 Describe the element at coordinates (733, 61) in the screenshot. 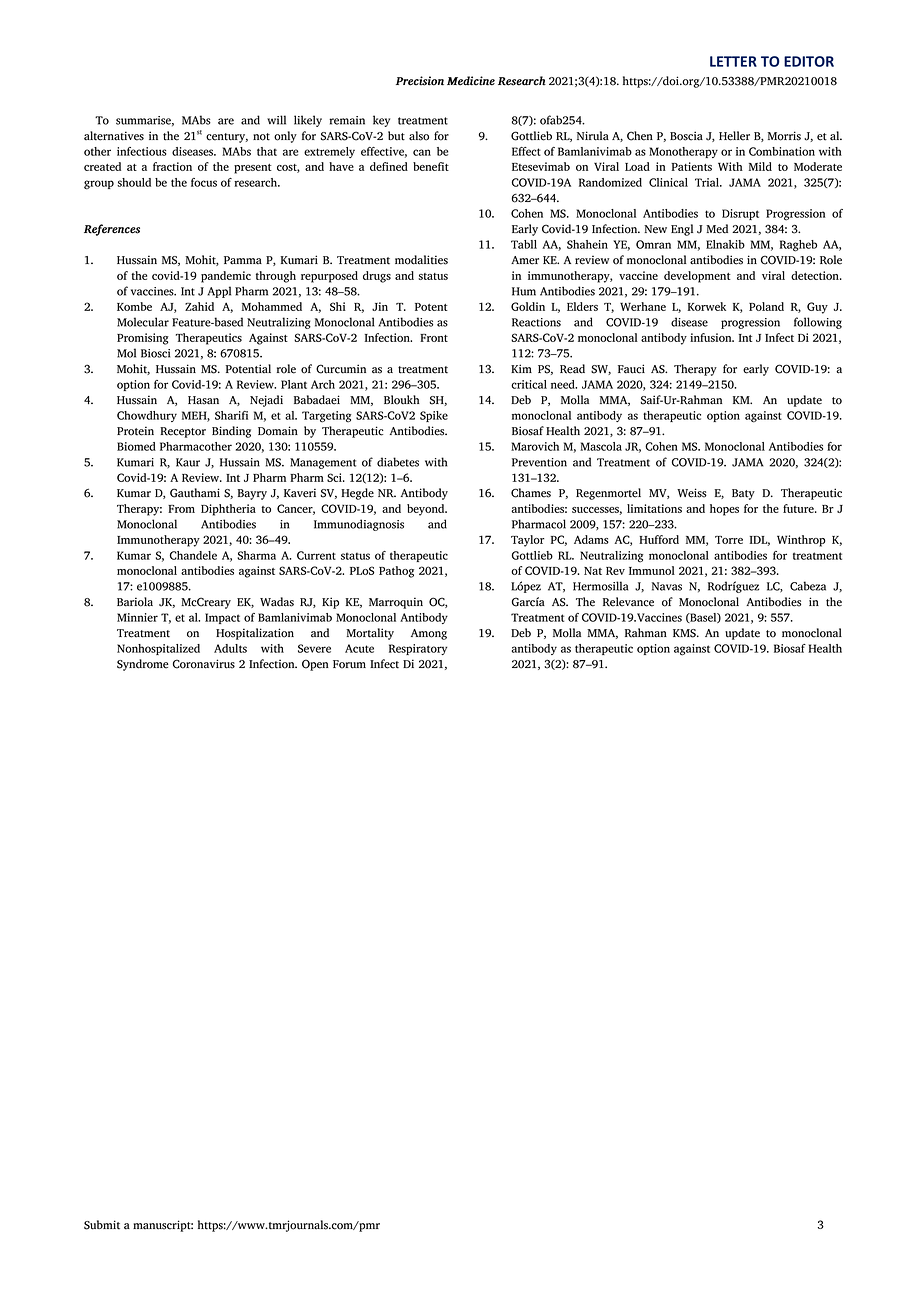

I see `LETTER` at that location.
